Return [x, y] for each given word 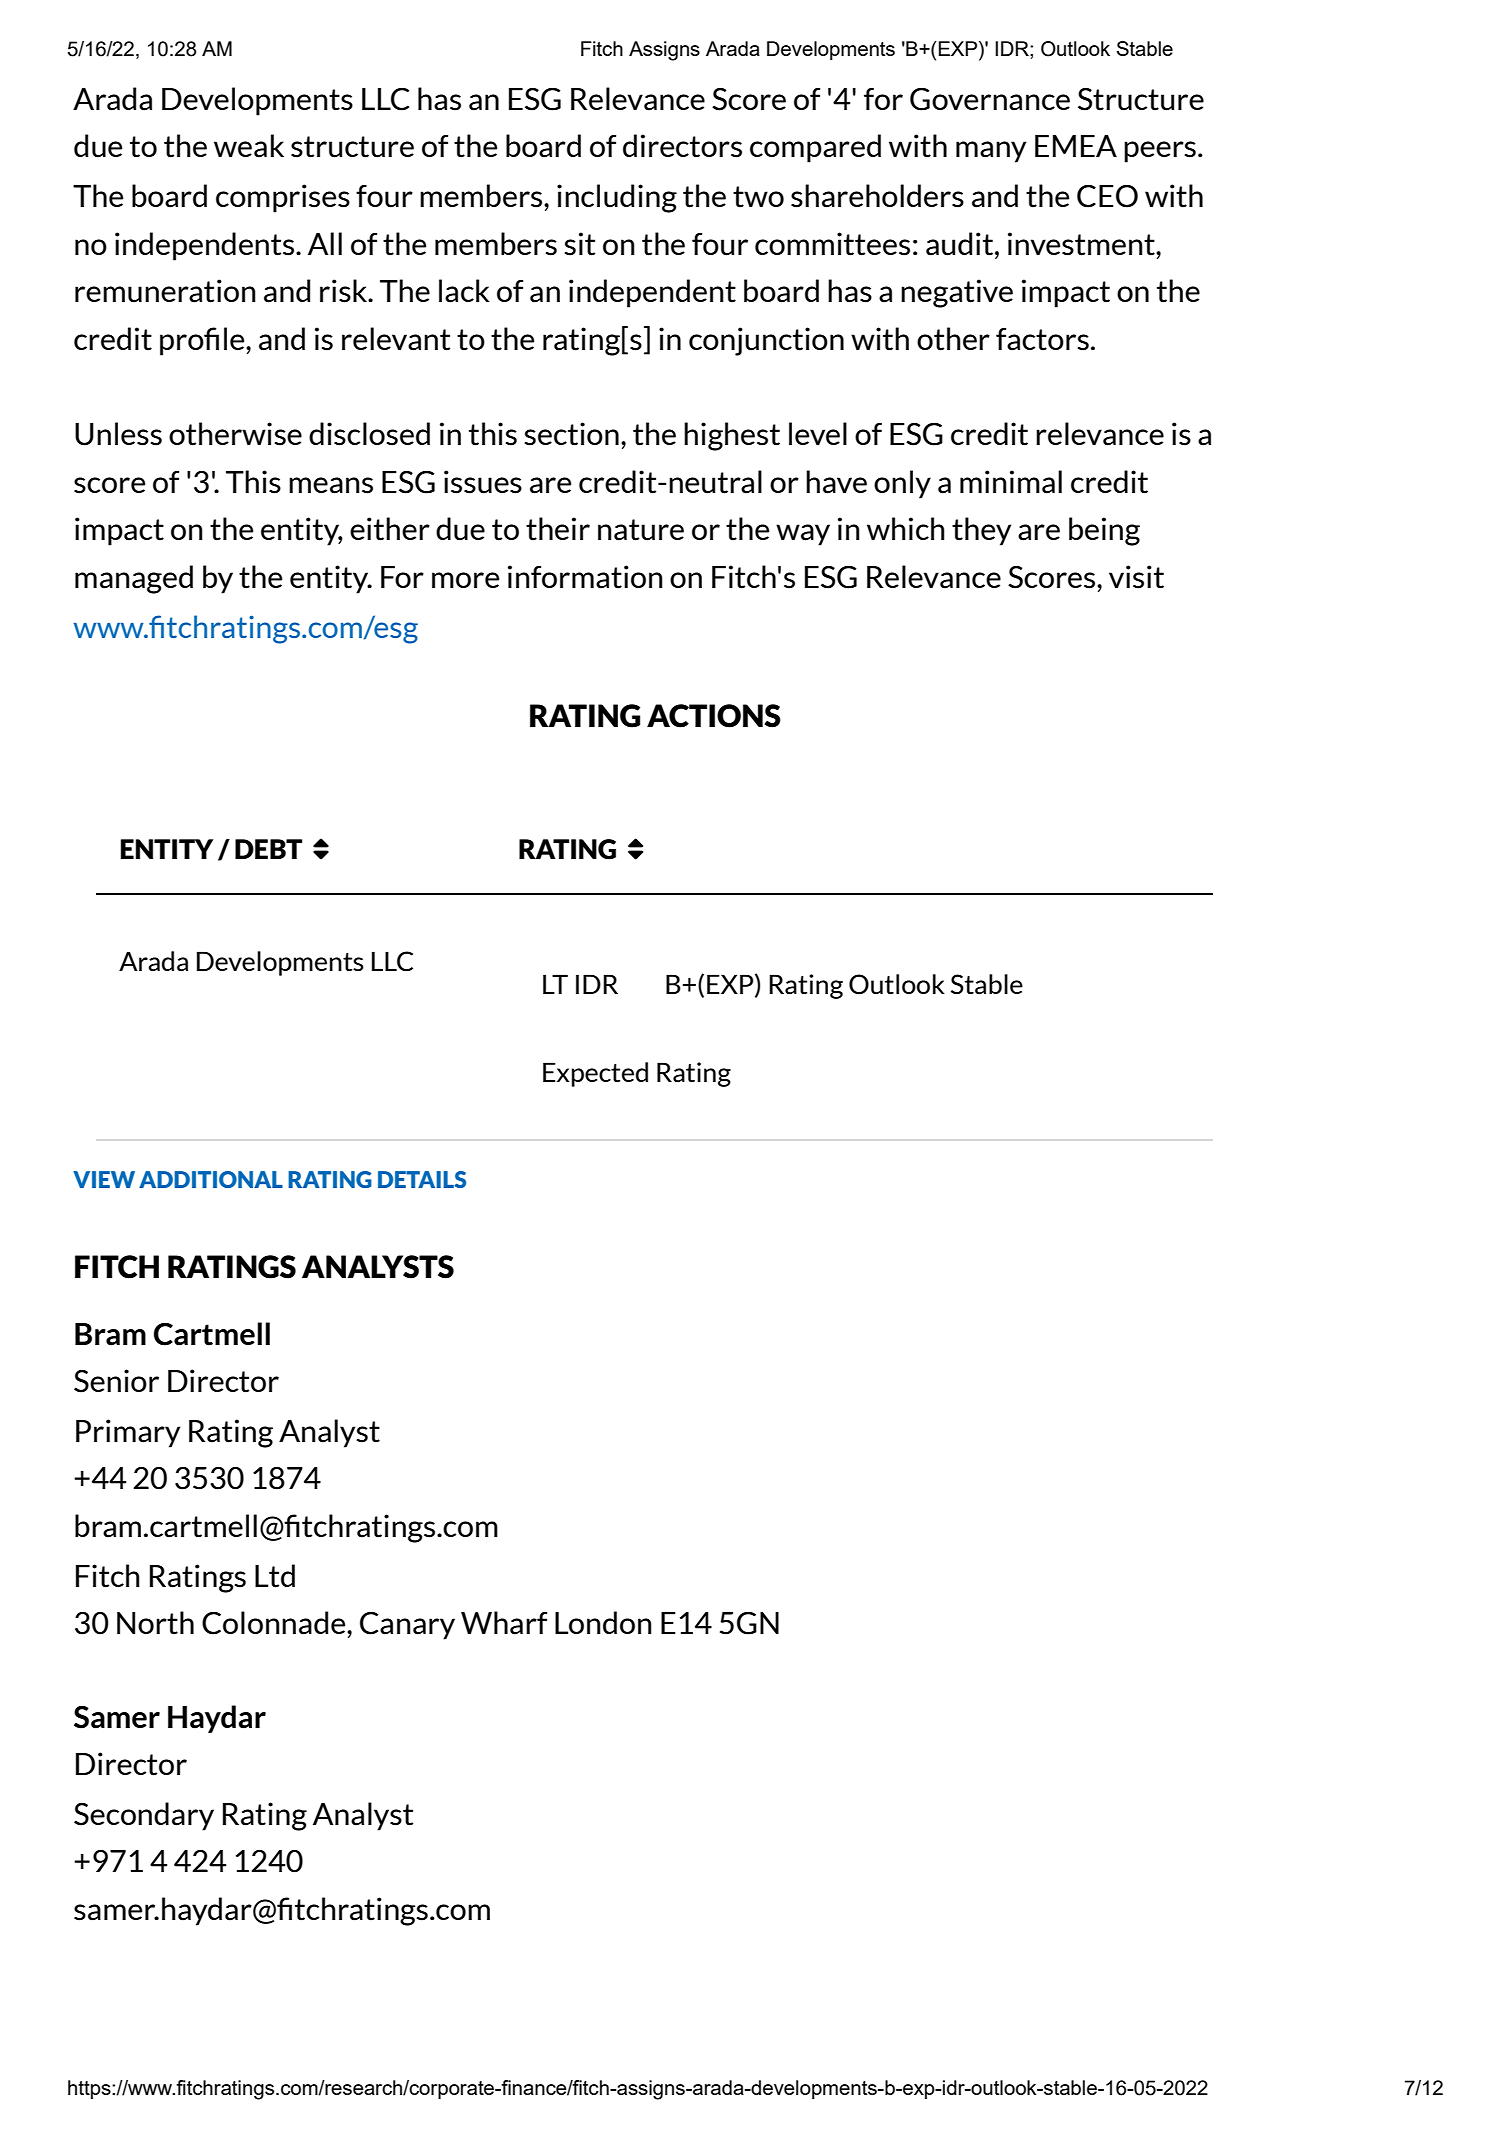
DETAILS [422, 1179]
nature [641, 530]
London [603, 1622]
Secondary [144, 1816]
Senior [116, 1381]
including [617, 198]
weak [249, 146]
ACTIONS [714, 716]
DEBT [268, 849]
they [981, 531]
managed [134, 579]
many [991, 152]
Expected [595, 1074]
